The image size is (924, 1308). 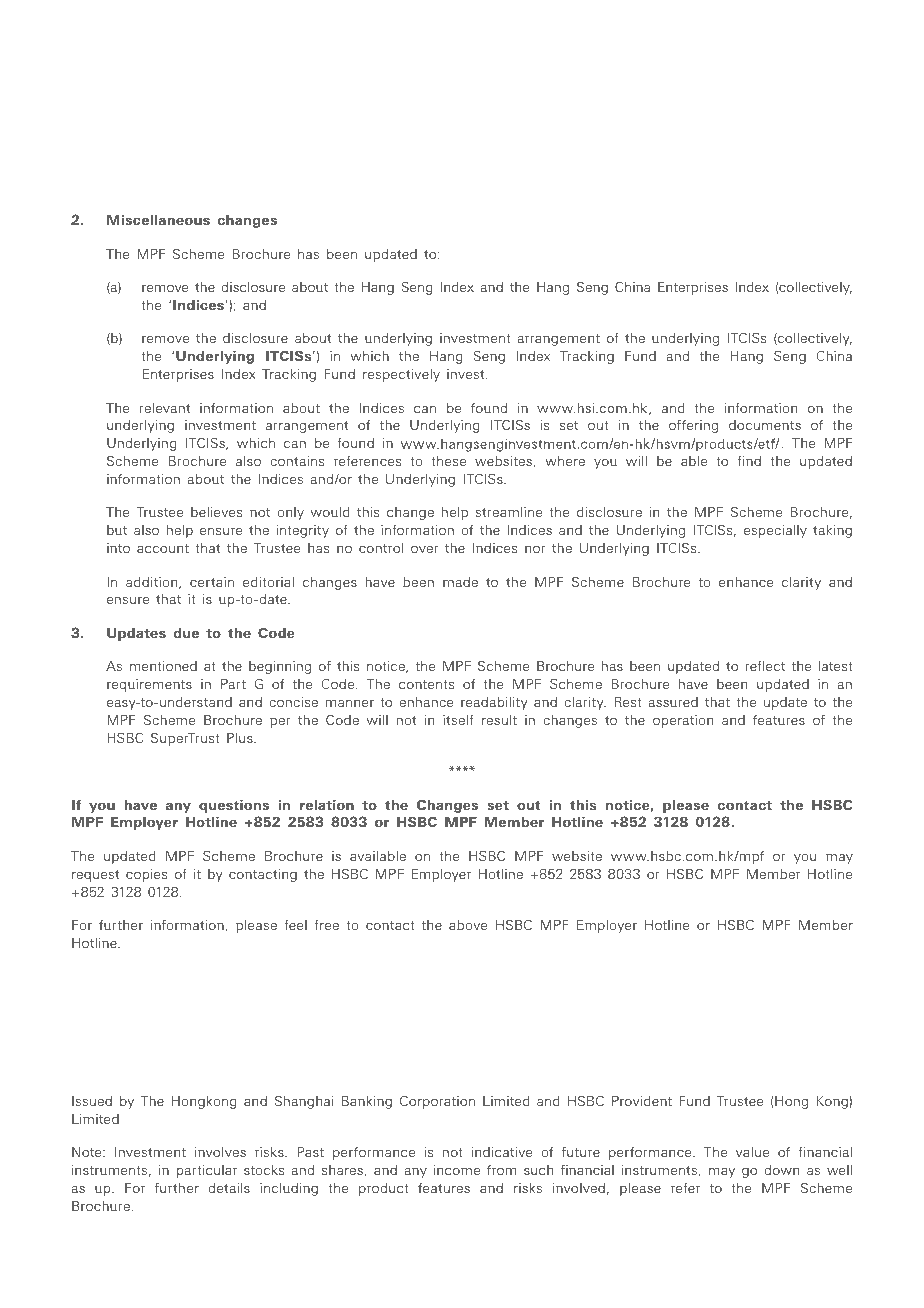 What do you see at coordinates (220, 1152) in the document?
I see `involves` at bounding box center [220, 1152].
